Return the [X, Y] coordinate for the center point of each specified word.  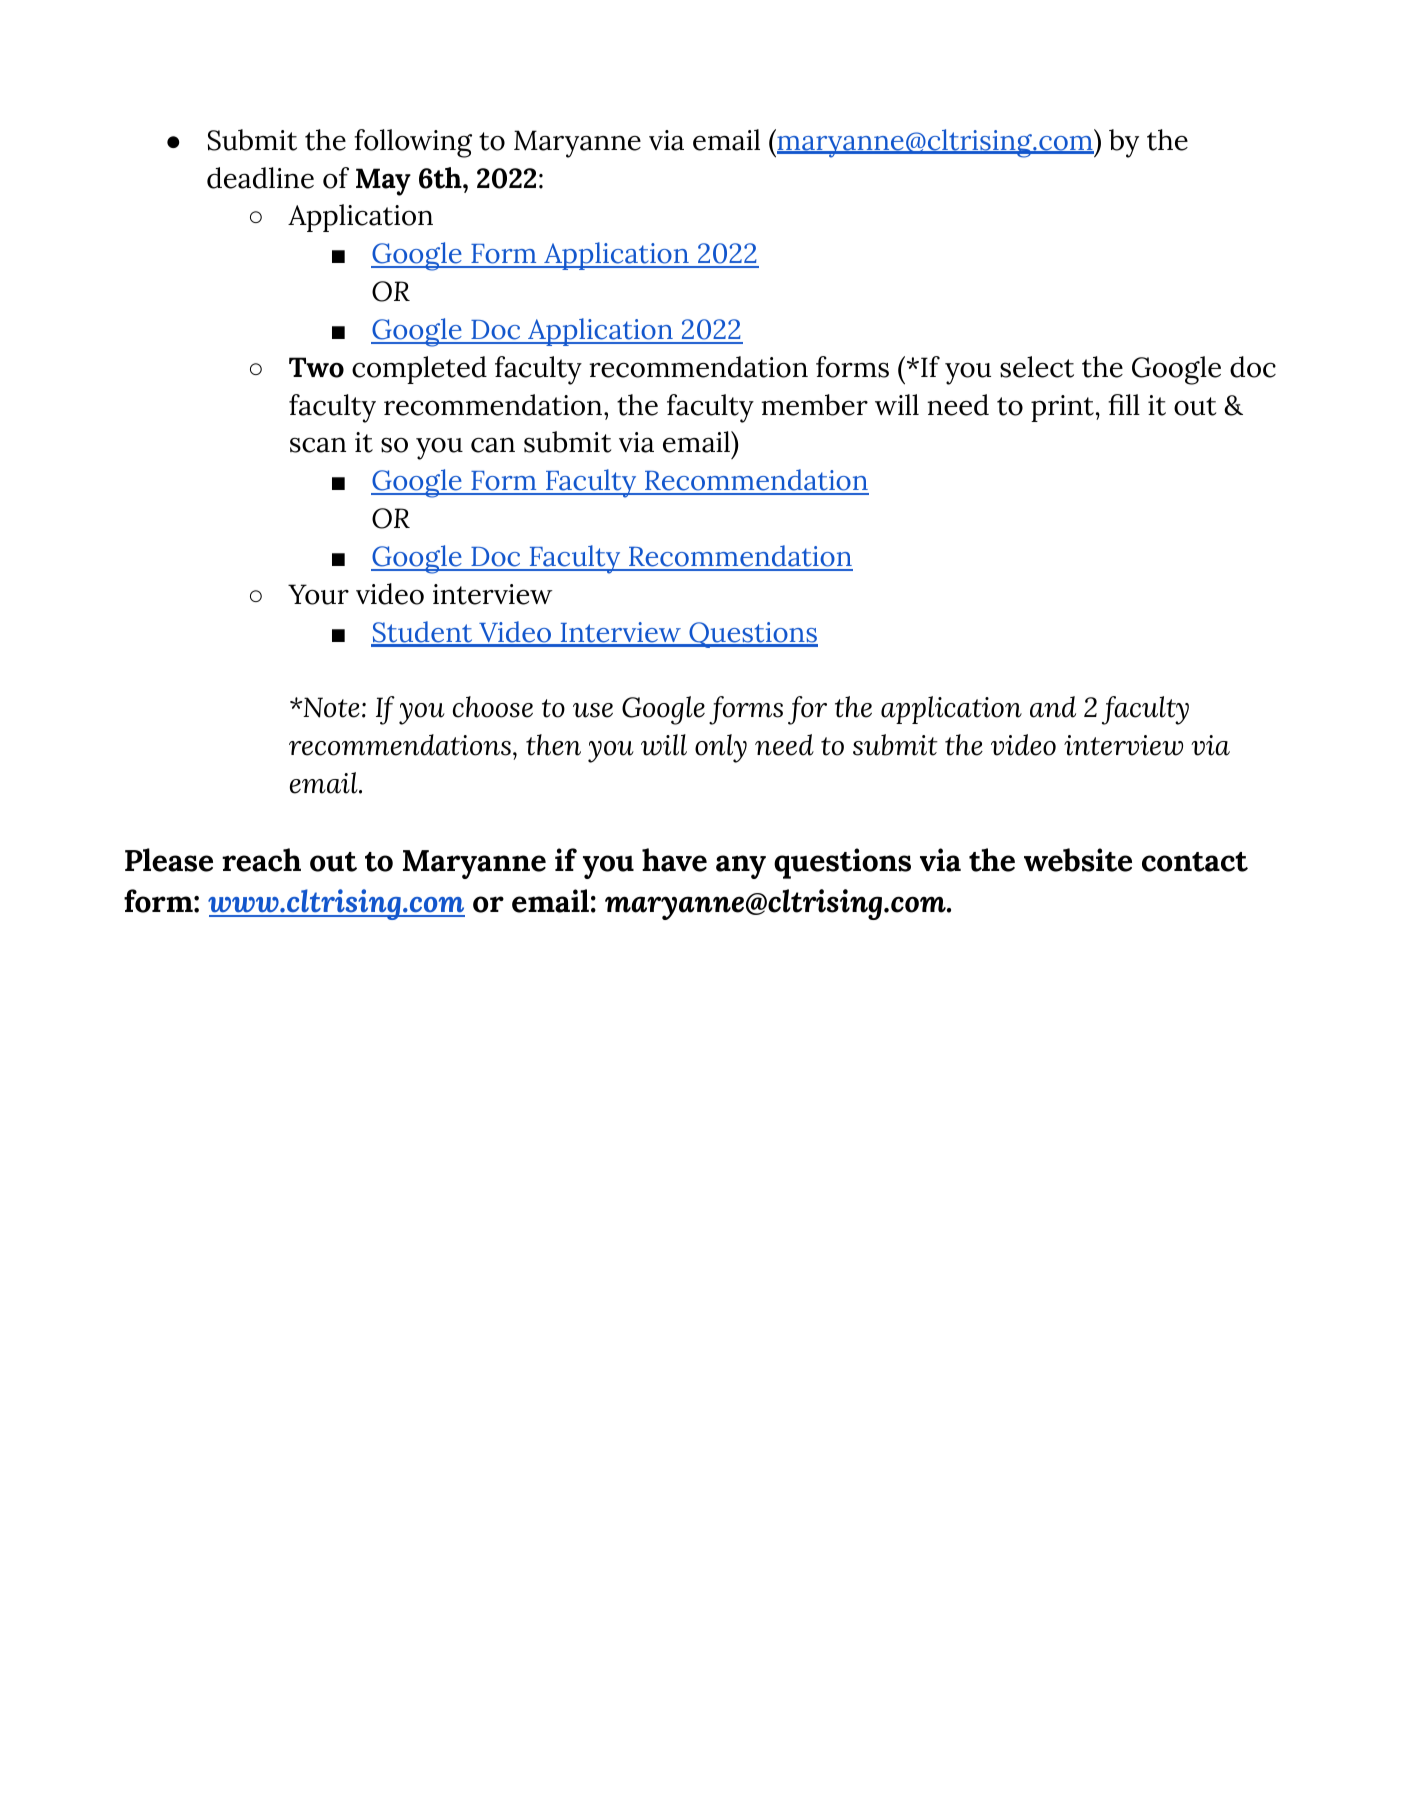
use [593, 710]
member [814, 405]
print [1062, 408]
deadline [260, 178]
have [674, 860]
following [413, 143]
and [1053, 707]
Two [316, 367]
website [1078, 860]
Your [318, 594]
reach [261, 860]
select [1037, 367]
